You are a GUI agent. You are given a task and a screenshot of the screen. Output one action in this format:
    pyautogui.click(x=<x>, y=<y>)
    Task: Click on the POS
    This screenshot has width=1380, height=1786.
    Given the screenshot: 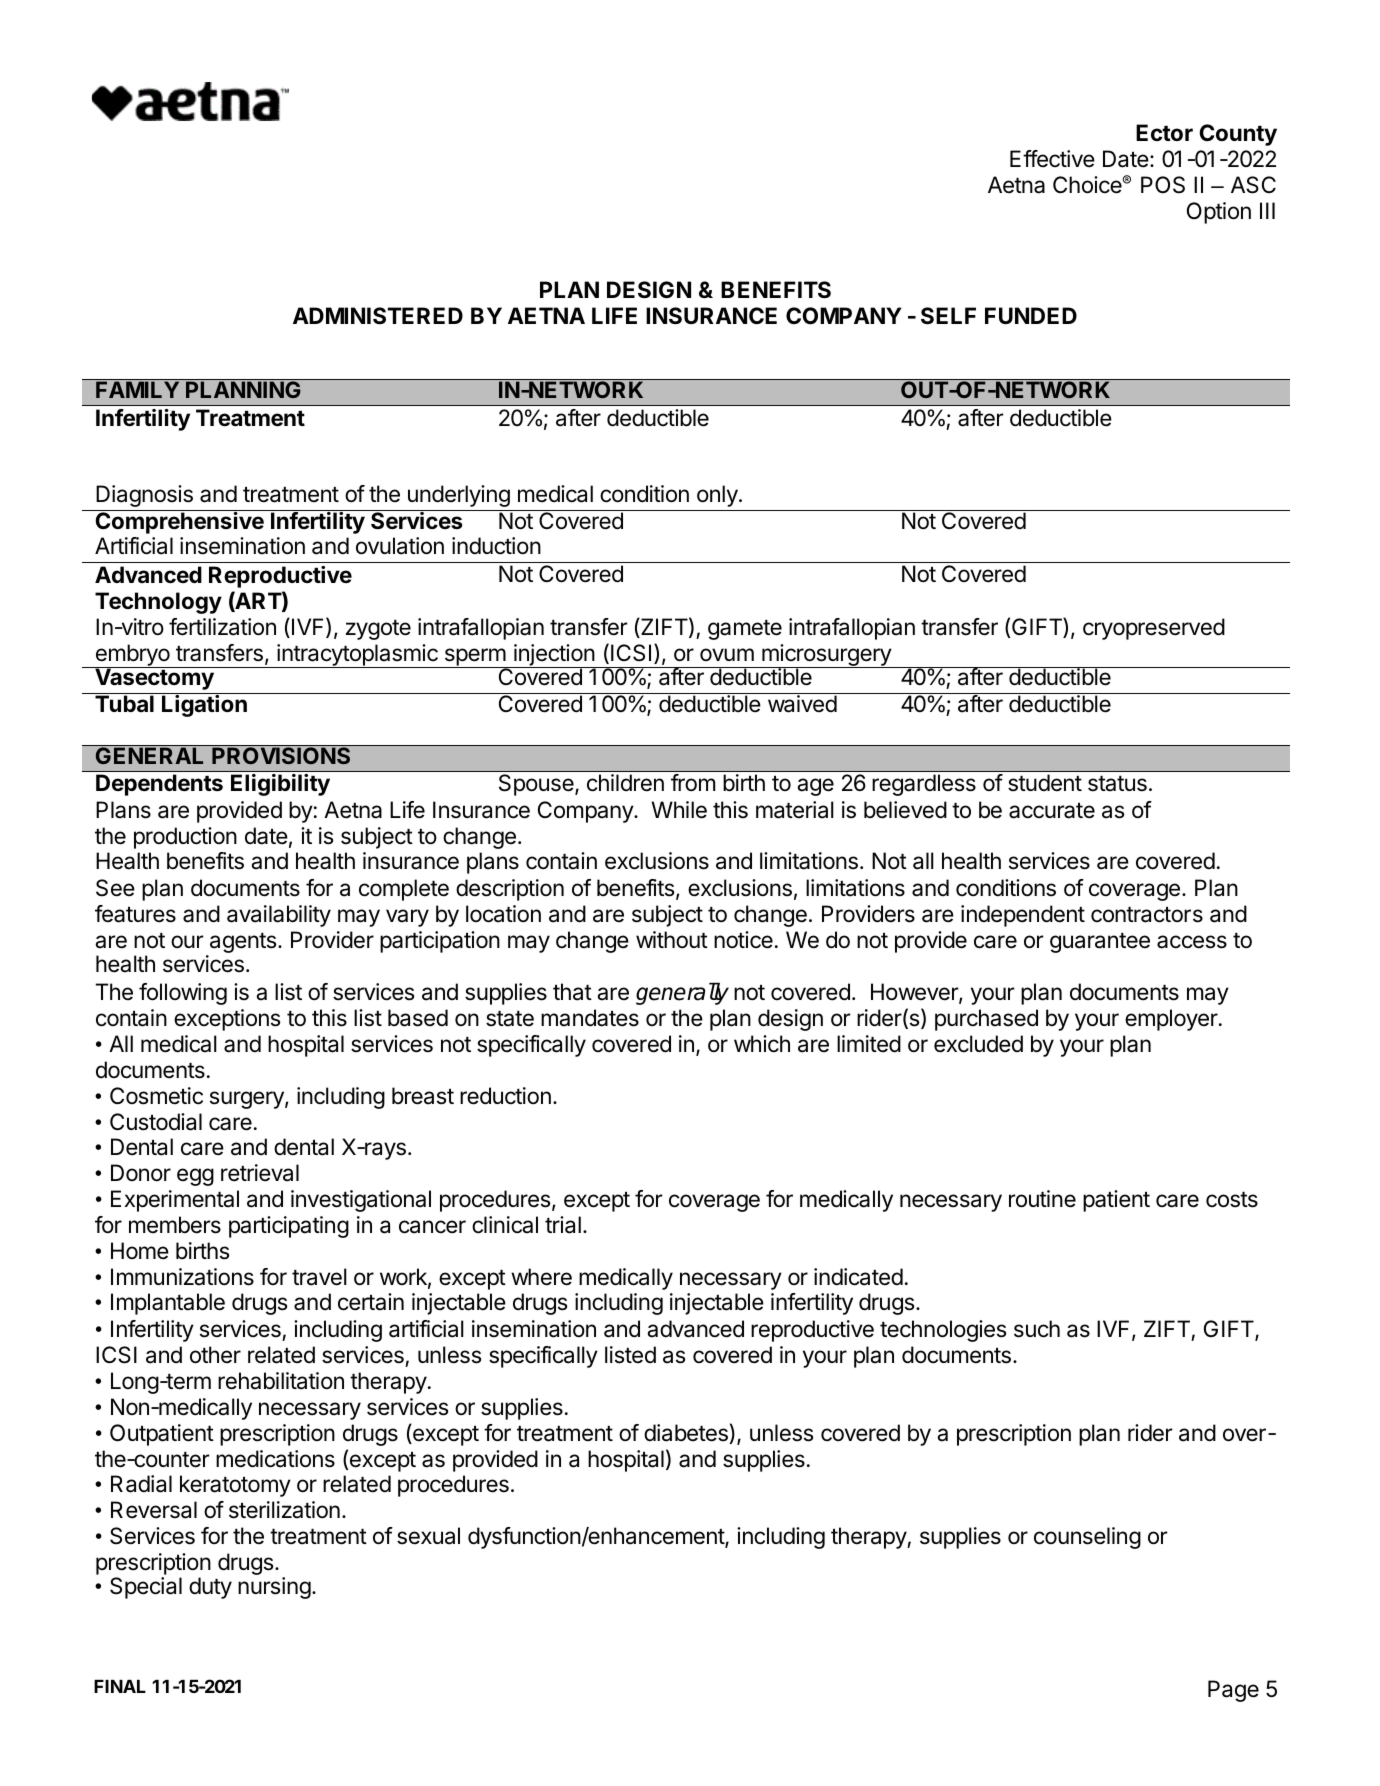 What is the action you would take?
    pyautogui.click(x=1163, y=185)
